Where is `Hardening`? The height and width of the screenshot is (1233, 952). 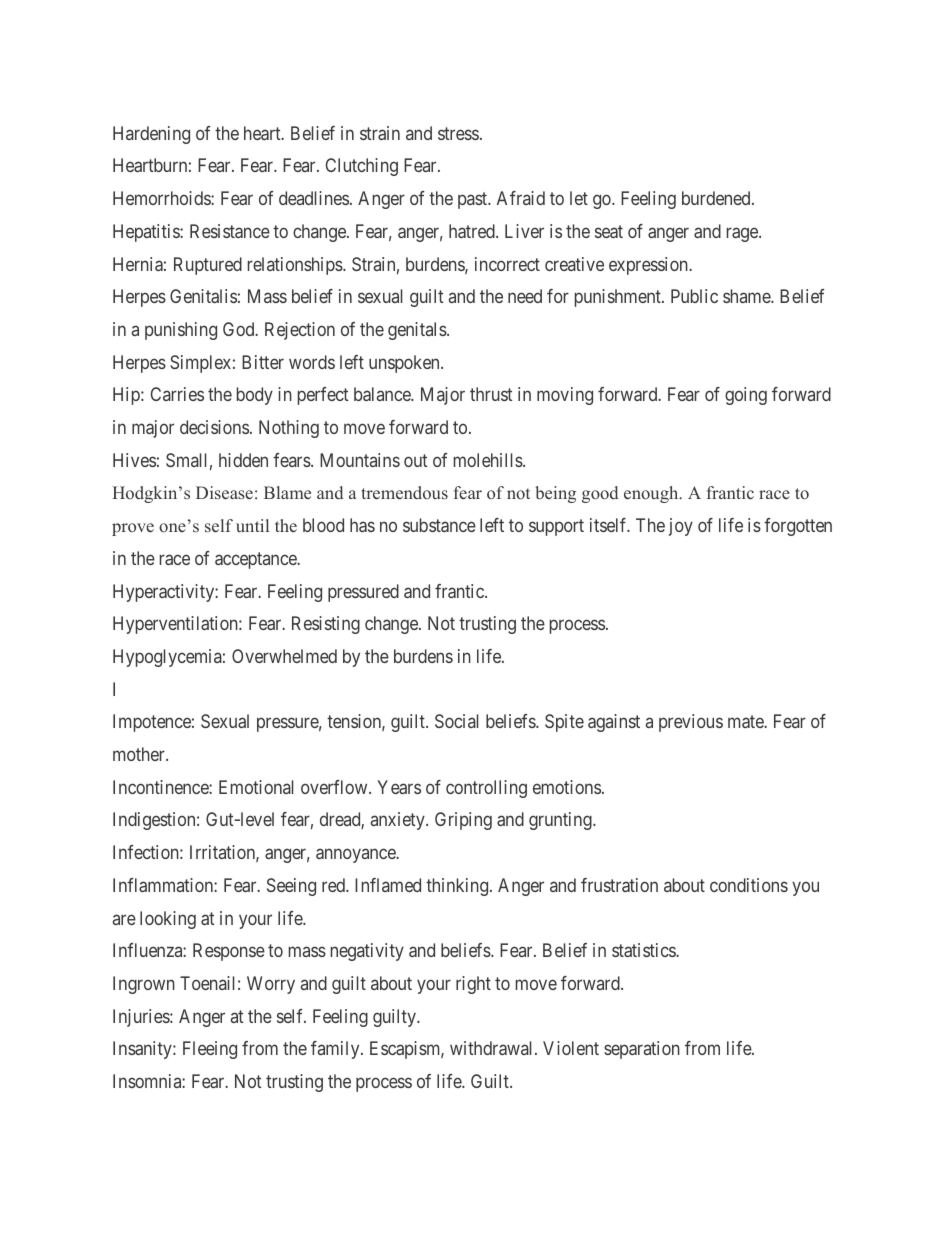 Hardening is located at coordinates (151, 135).
